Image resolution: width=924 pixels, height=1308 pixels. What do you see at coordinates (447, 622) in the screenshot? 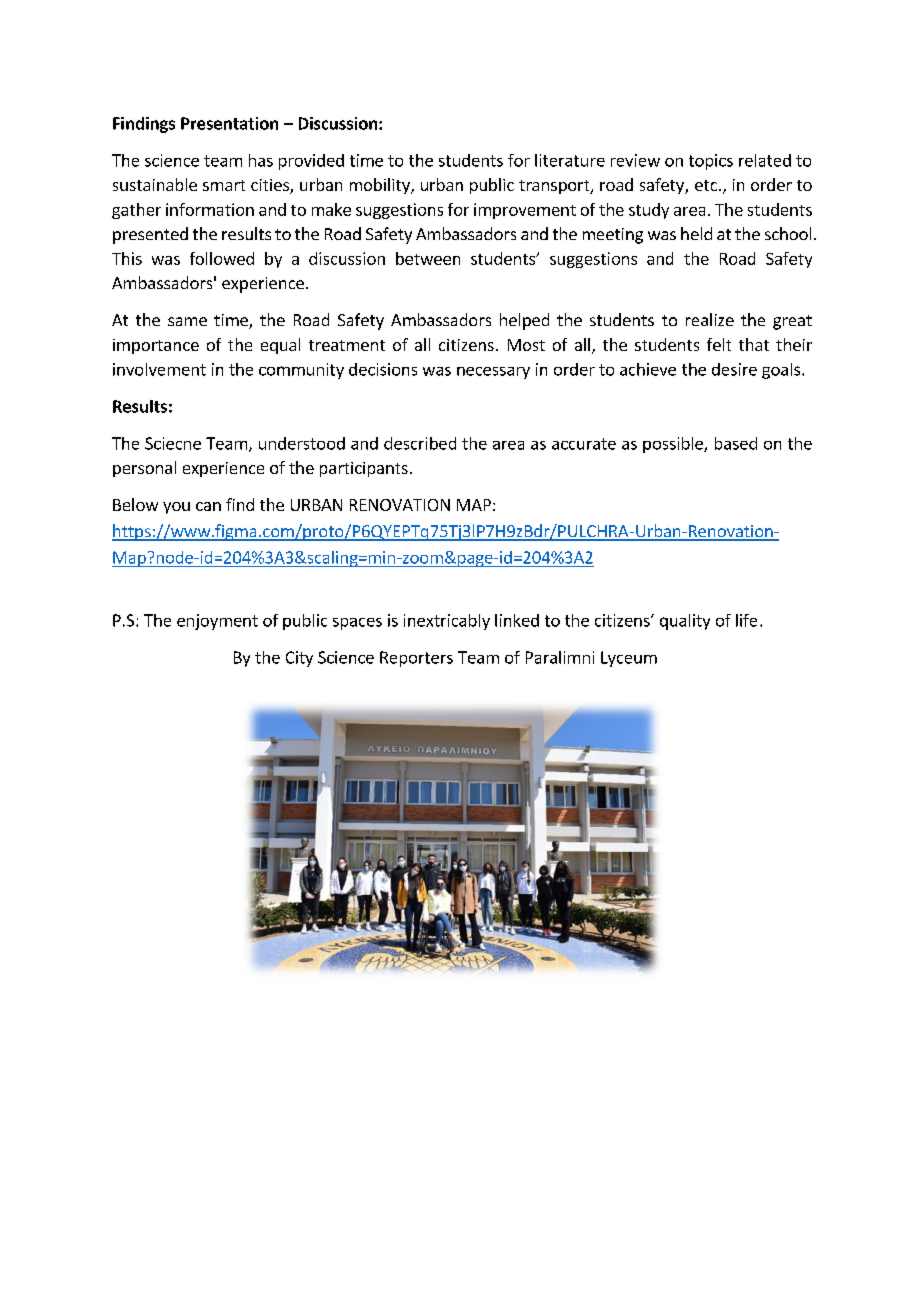
I see `inextricably` at bounding box center [447, 622].
